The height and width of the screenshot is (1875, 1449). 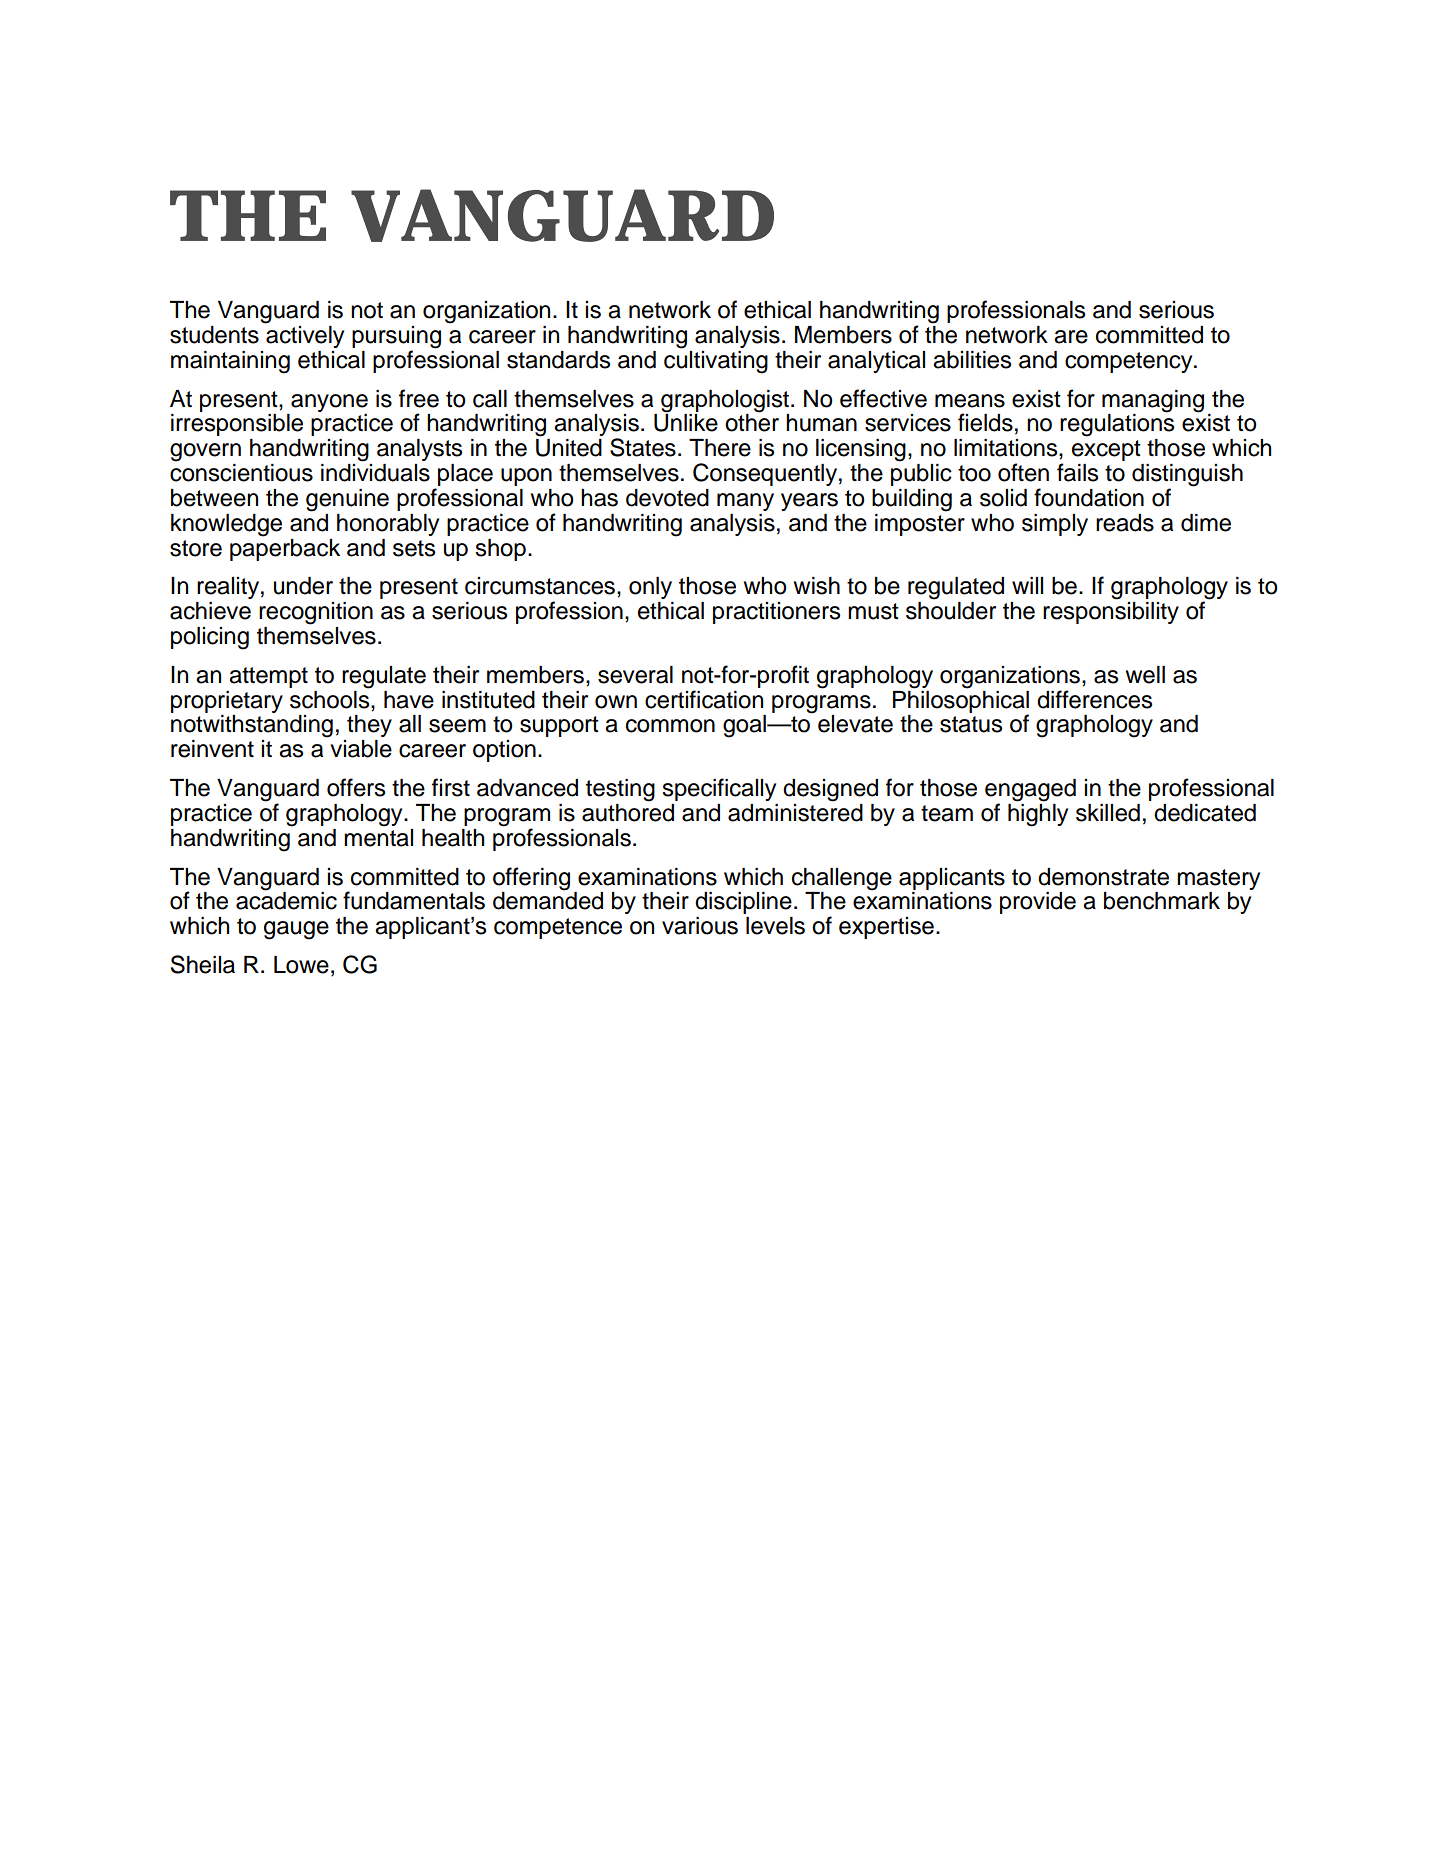 What do you see at coordinates (1077, 472) in the screenshot?
I see `fails` at bounding box center [1077, 472].
